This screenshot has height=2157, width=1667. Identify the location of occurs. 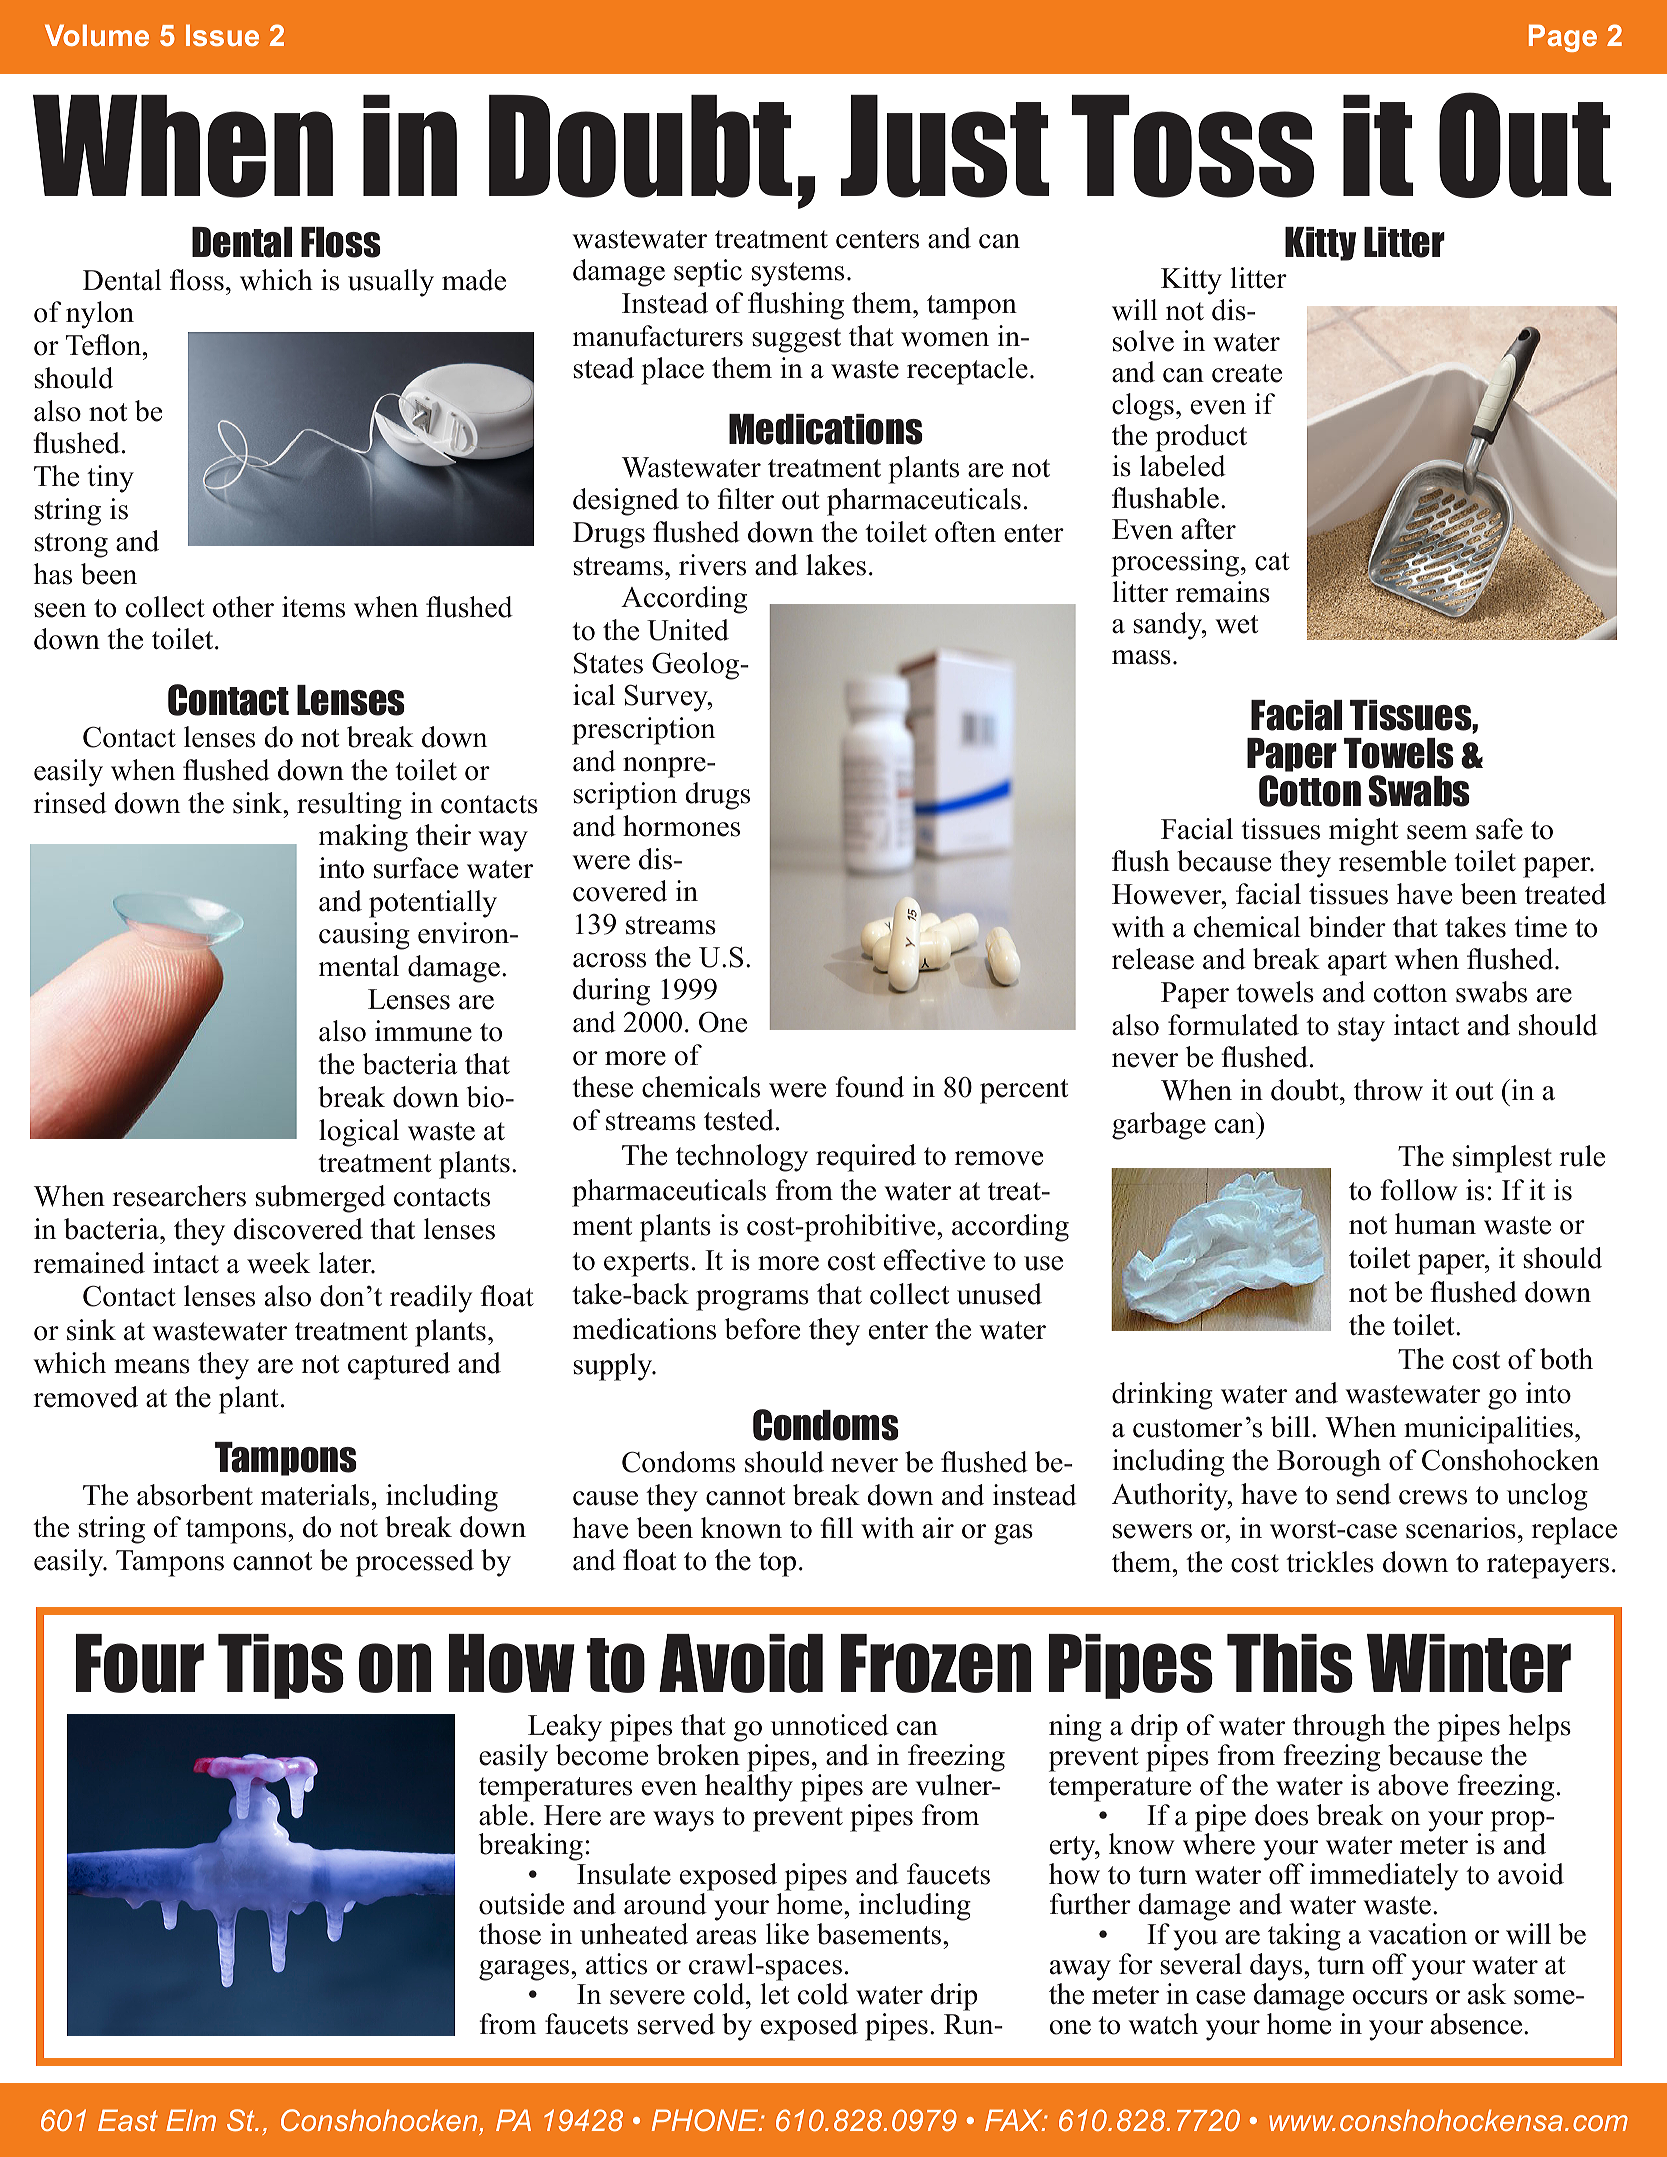
(1390, 1997).
